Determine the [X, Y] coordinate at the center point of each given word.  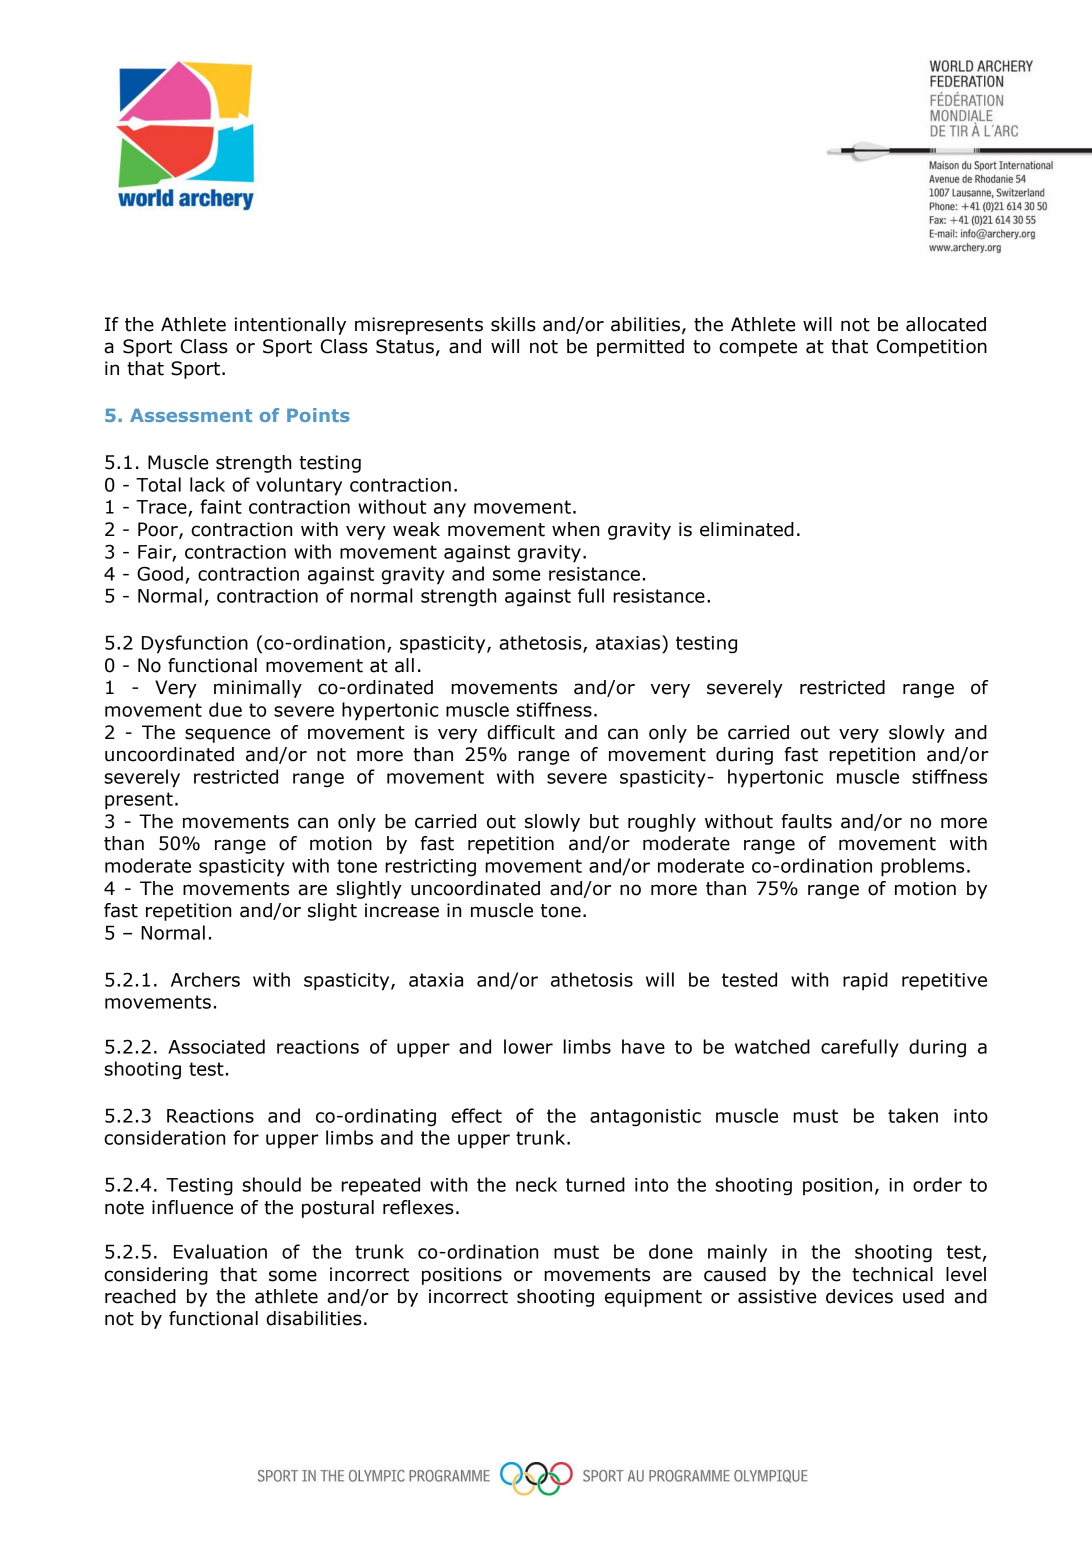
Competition [932, 348]
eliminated [747, 529]
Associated [216, 1046]
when [575, 529]
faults [806, 821]
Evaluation [220, 1251]
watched [772, 1046]
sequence [227, 735]
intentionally [290, 326]
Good [160, 573]
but [604, 821]
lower [528, 1046]
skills [513, 324]
